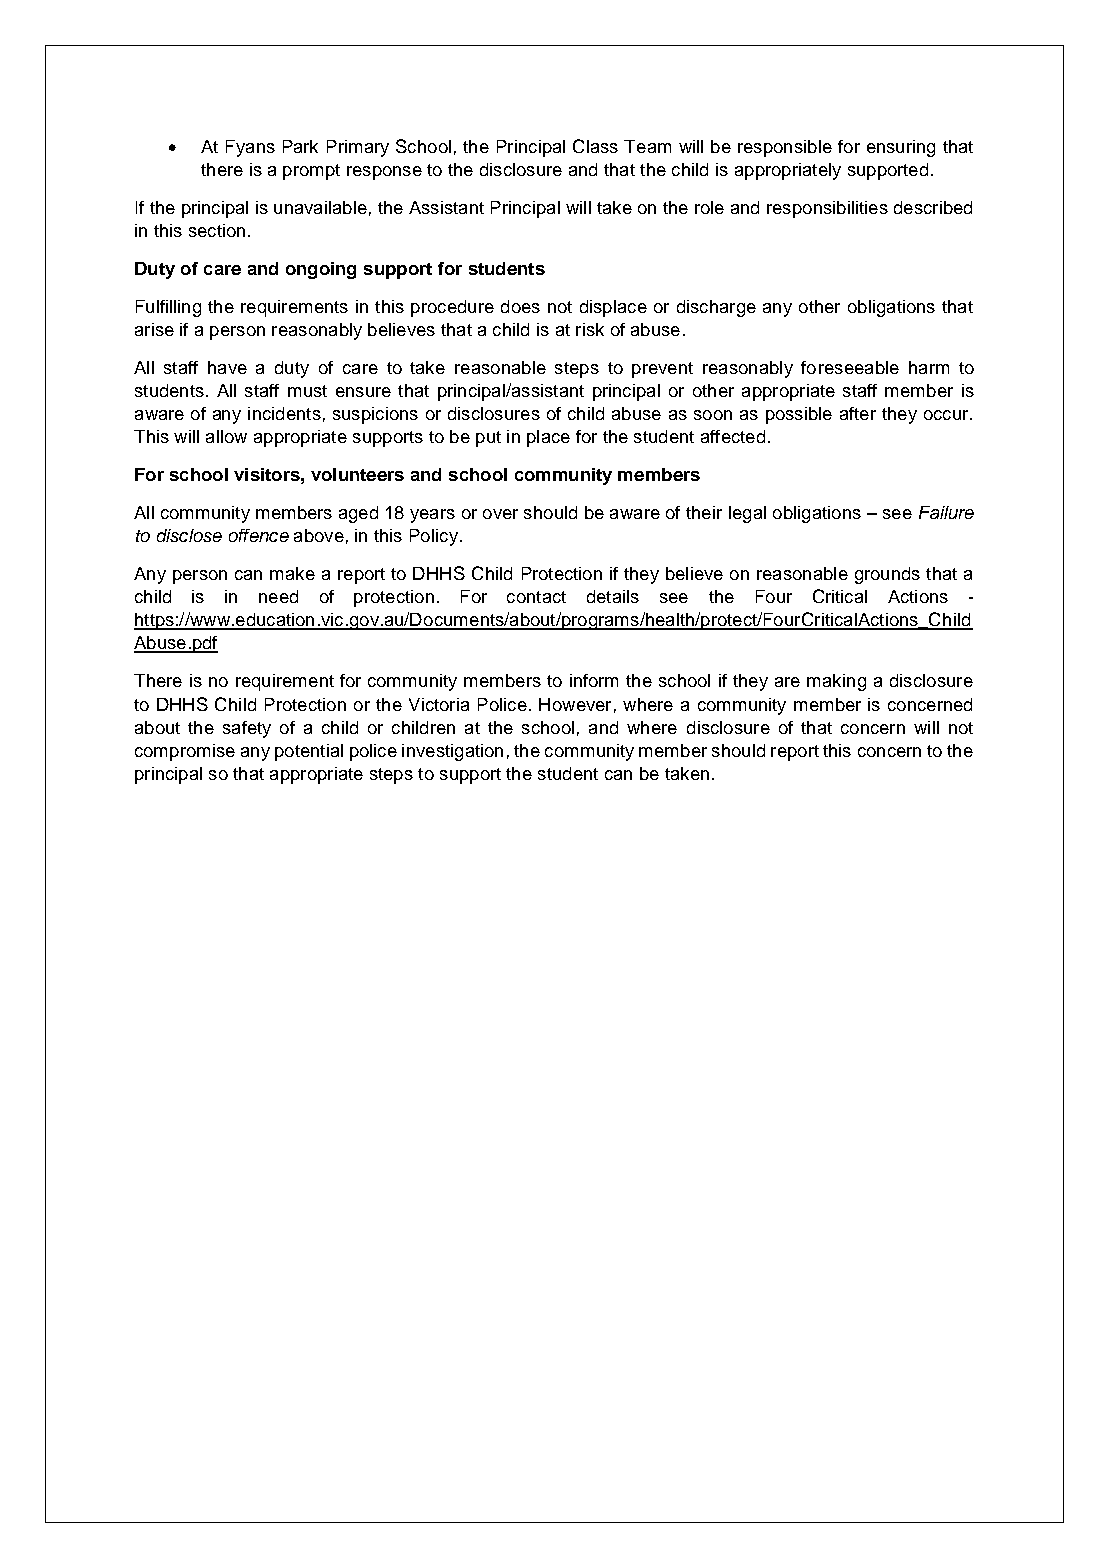 This screenshot has width=1108, height=1567. Describe the element at coordinates (901, 148) in the screenshot. I see `ensuring` at that location.
